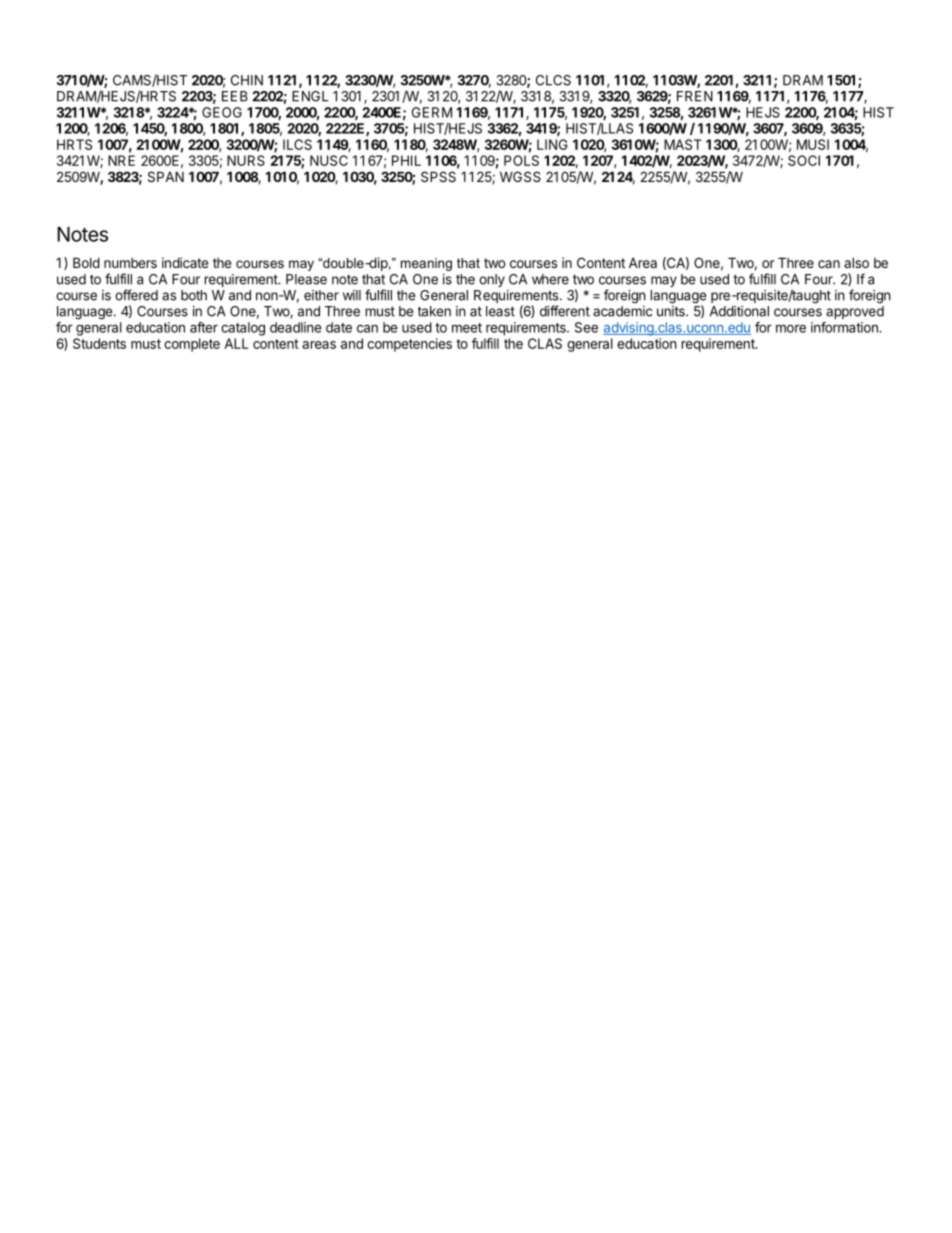 The height and width of the screenshot is (1233, 952). What do you see at coordinates (856, 262) in the screenshot?
I see `also` at bounding box center [856, 262].
